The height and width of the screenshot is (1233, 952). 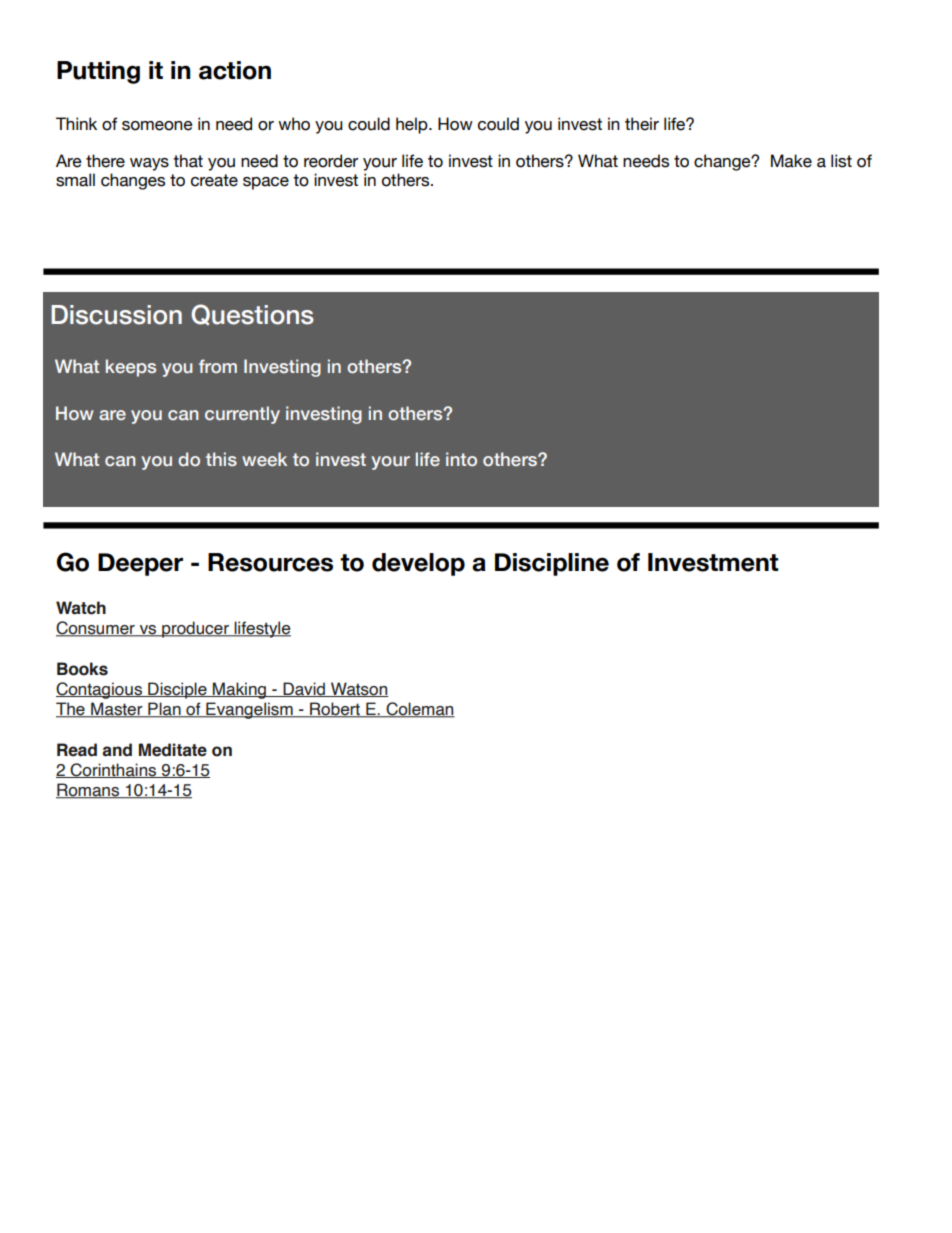 What do you see at coordinates (252, 314) in the screenshot?
I see `Questions` at bounding box center [252, 314].
